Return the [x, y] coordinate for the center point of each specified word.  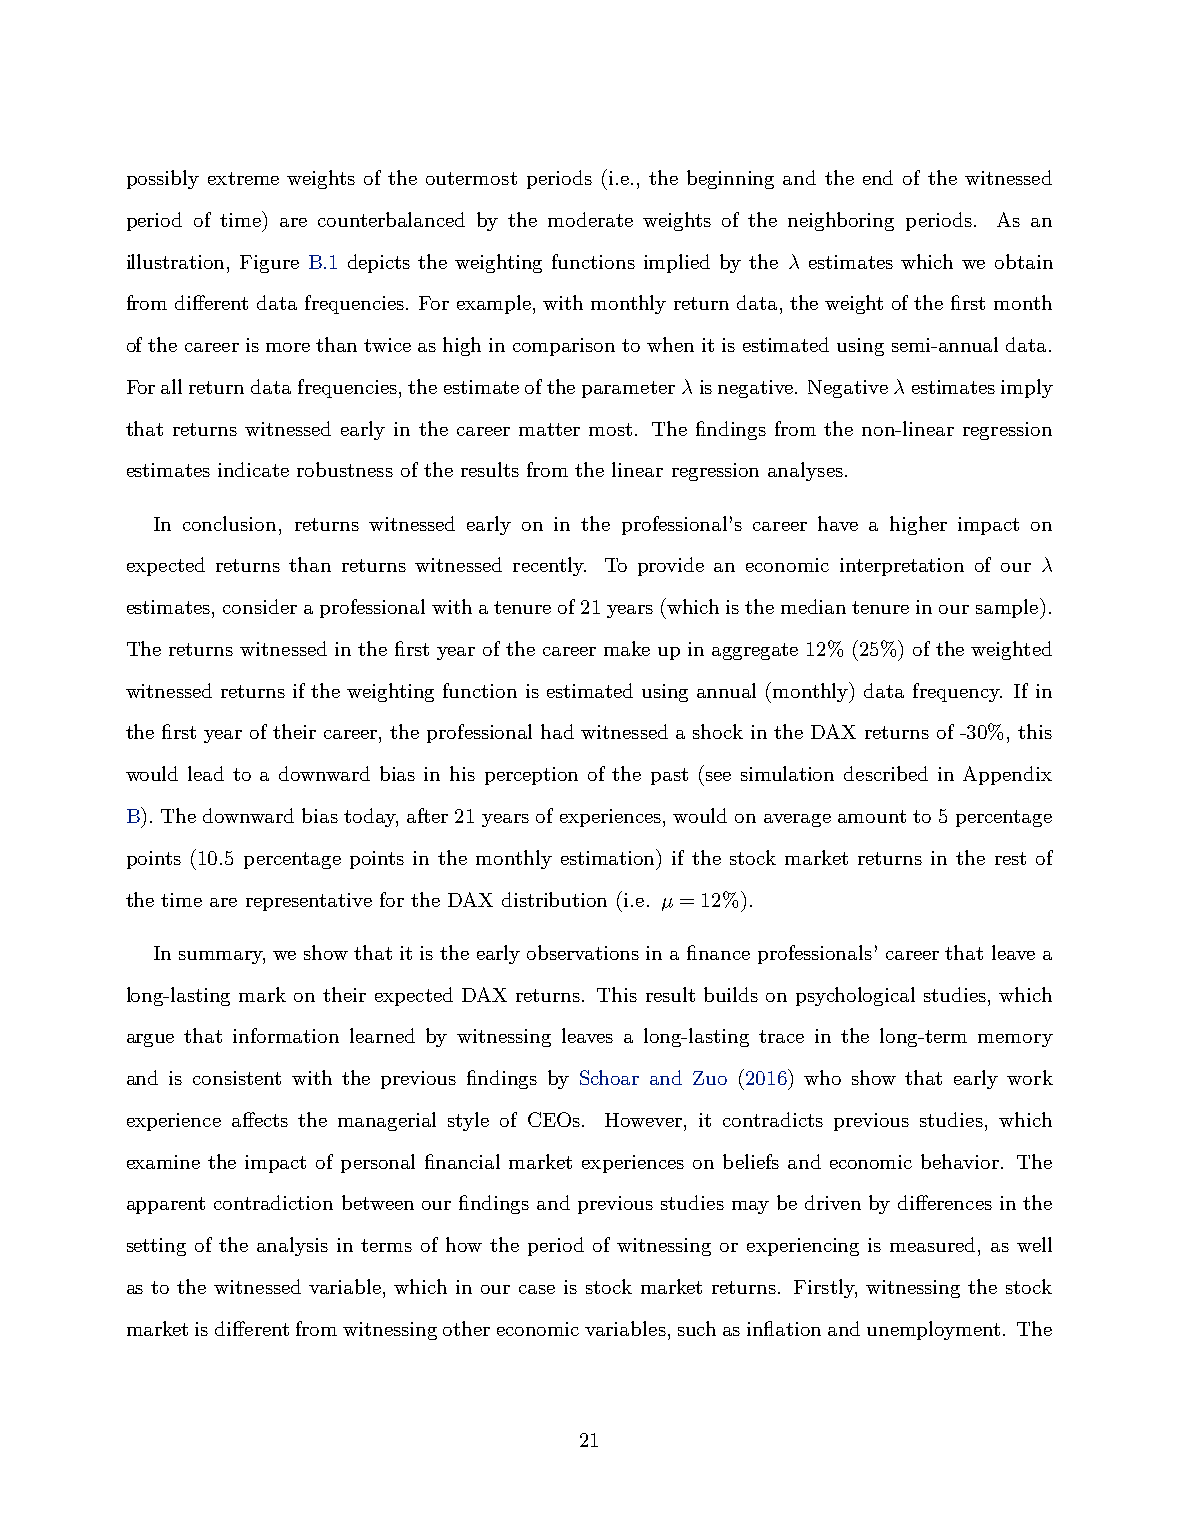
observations [583, 952]
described [886, 773]
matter [549, 429]
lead [206, 773]
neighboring [841, 221]
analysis [292, 1246]
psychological [855, 996]
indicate [253, 469]
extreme [243, 178]
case [537, 1289]
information [286, 1035]
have [838, 523]
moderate [590, 219]
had [557, 731]
